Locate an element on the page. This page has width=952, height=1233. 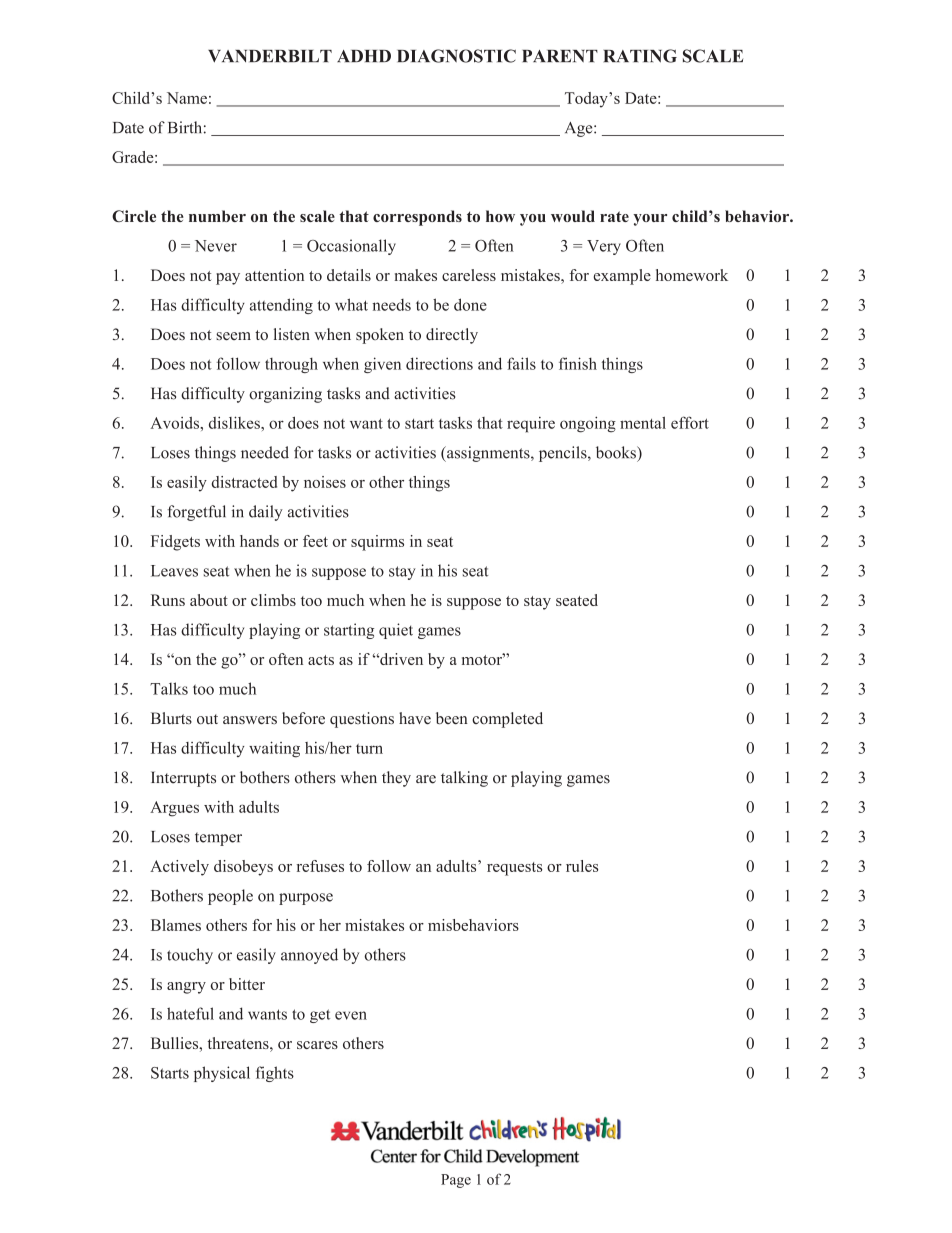
completed is located at coordinates (507, 720).
